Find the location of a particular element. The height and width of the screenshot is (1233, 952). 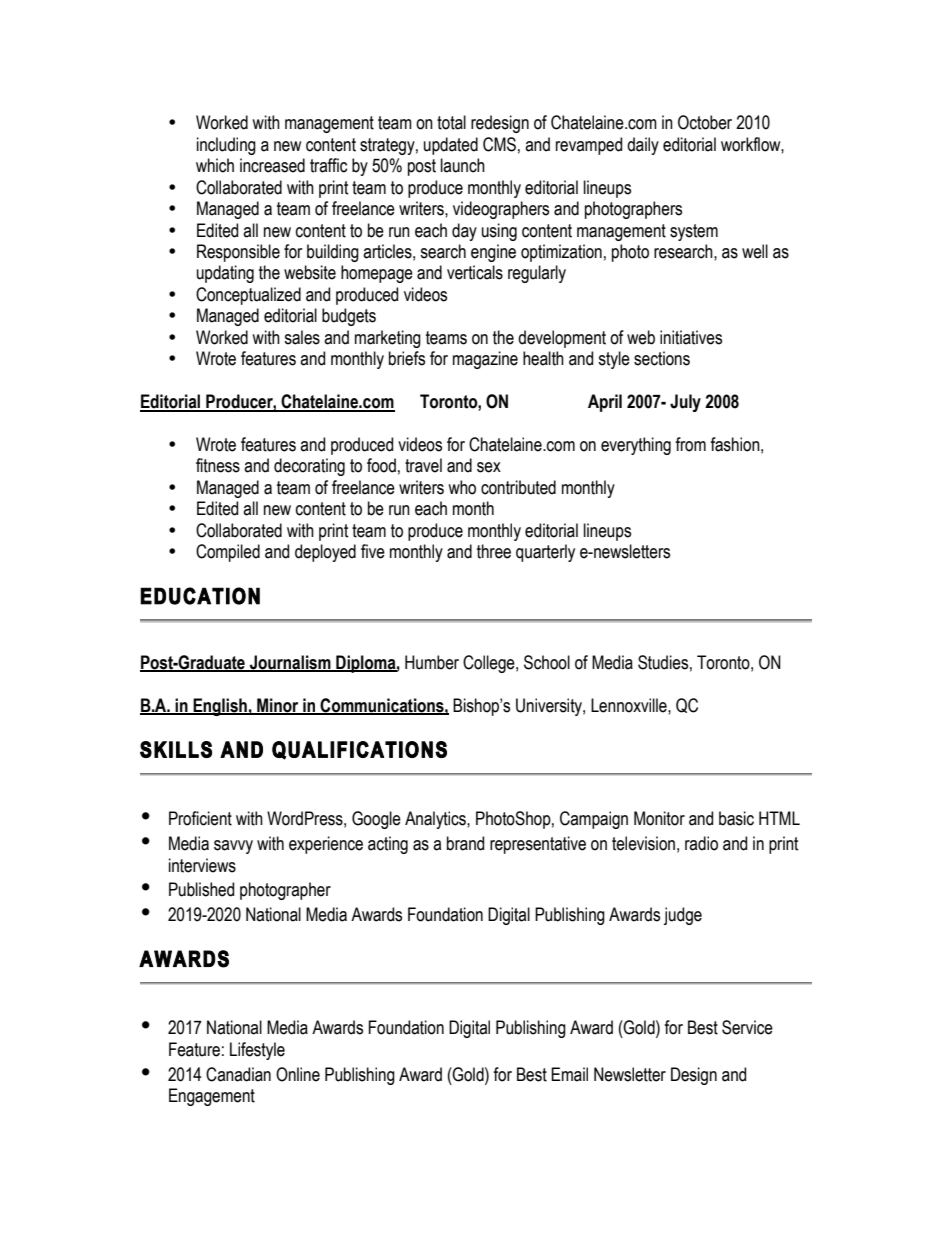

launch is located at coordinates (463, 165).
